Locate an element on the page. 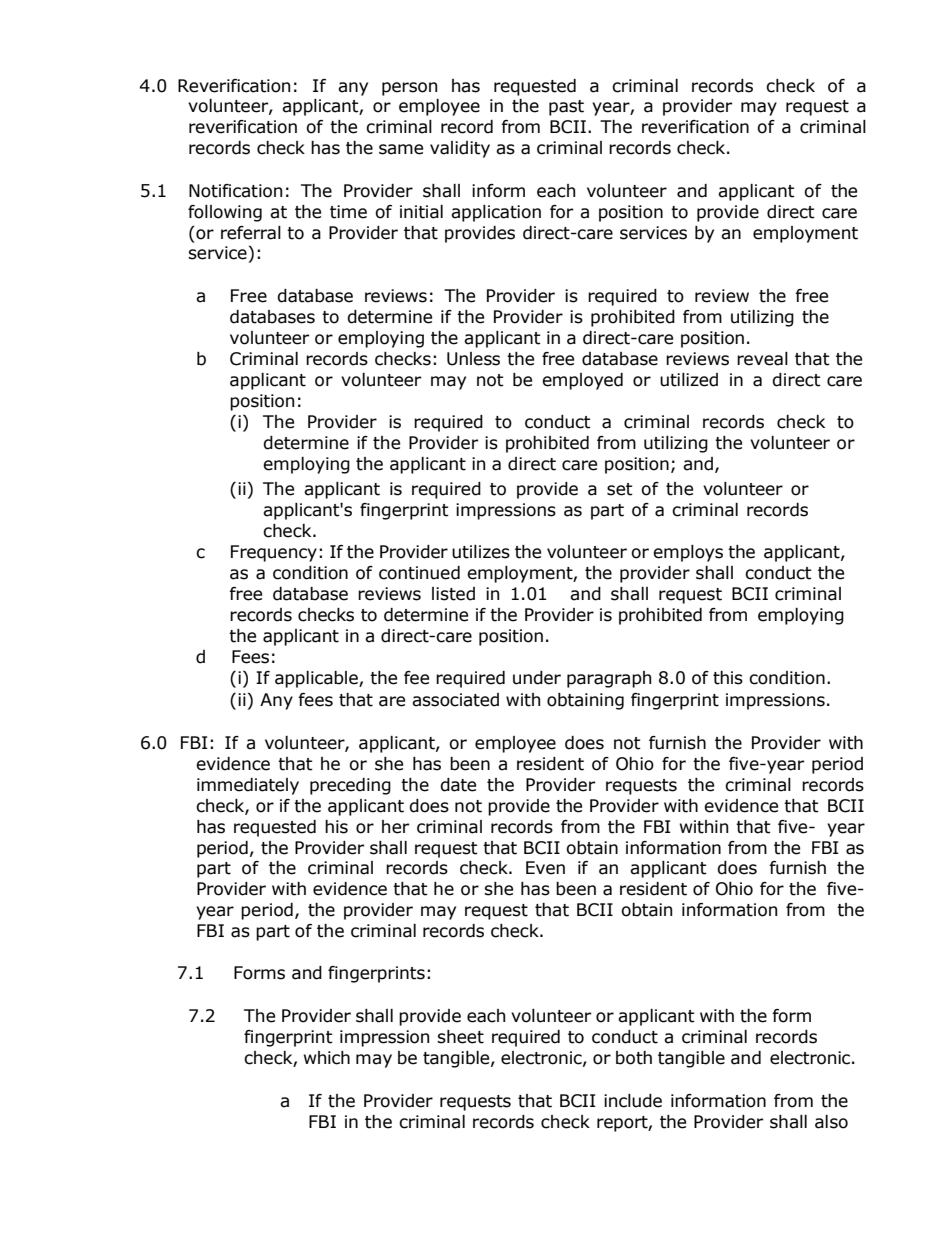 Image resolution: width=952 pixels, height=1233 pixels. also is located at coordinates (831, 1122).
